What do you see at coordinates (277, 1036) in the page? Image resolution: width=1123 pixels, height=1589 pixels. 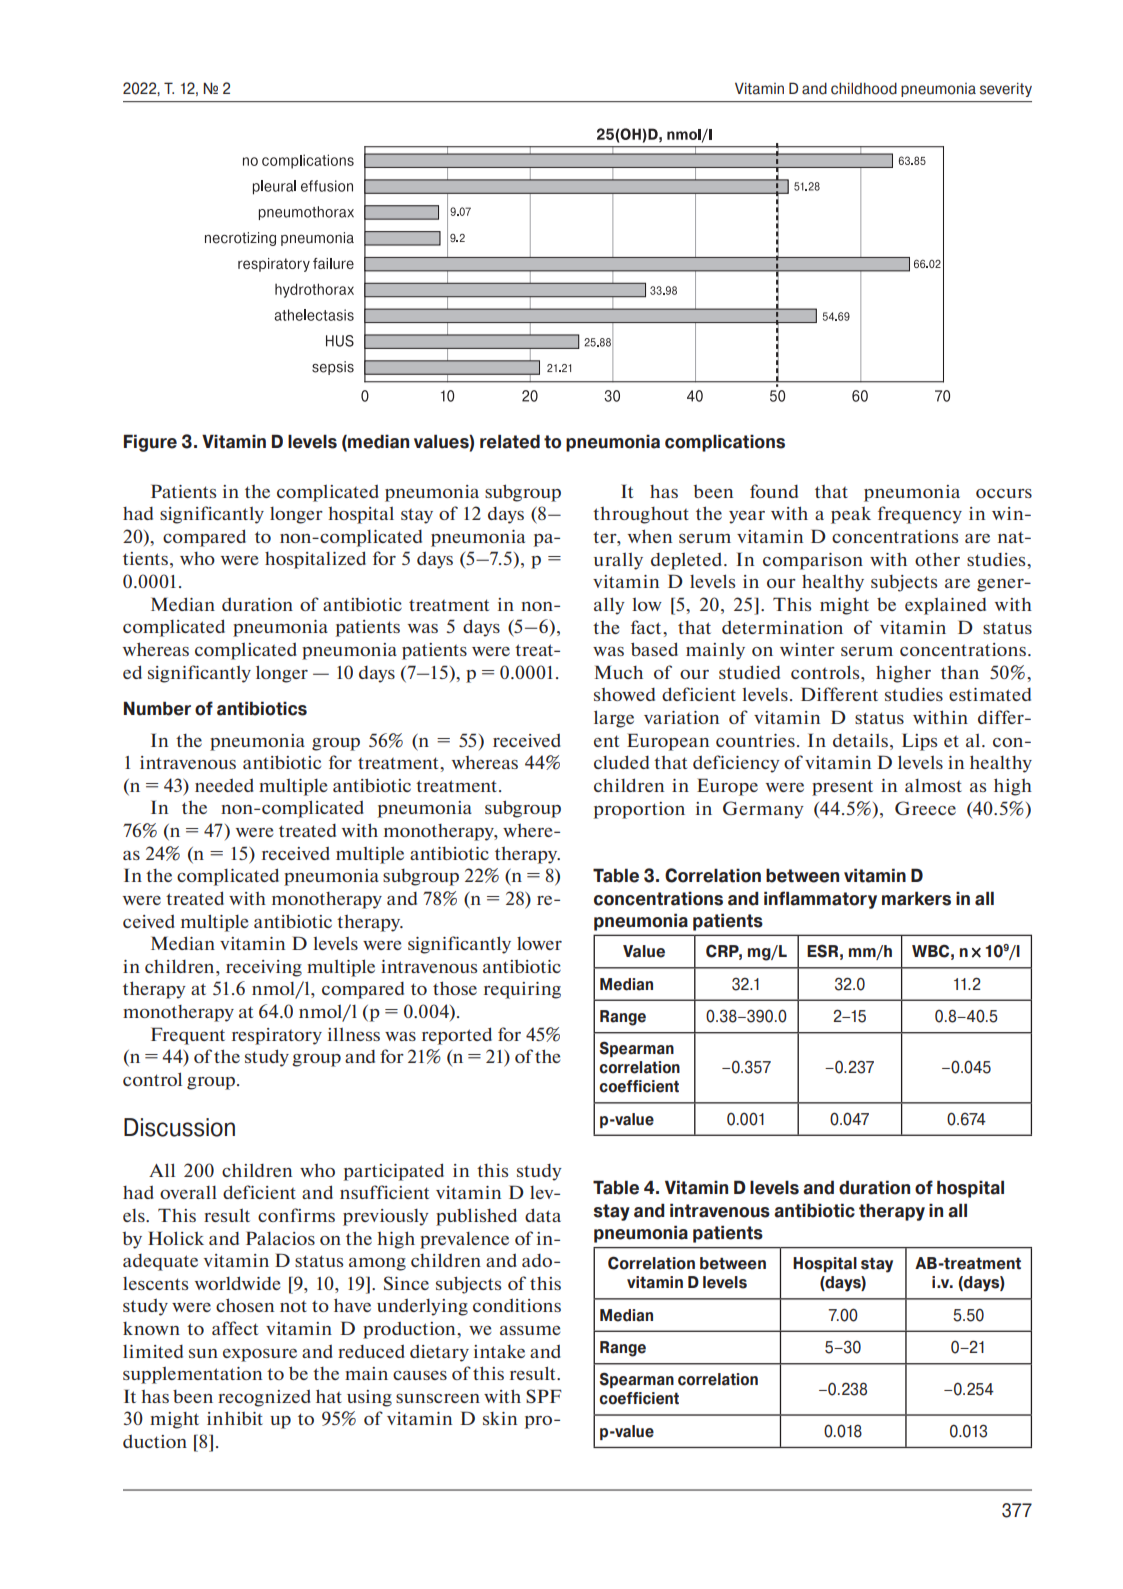 I see `respiratory` at bounding box center [277, 1036].
